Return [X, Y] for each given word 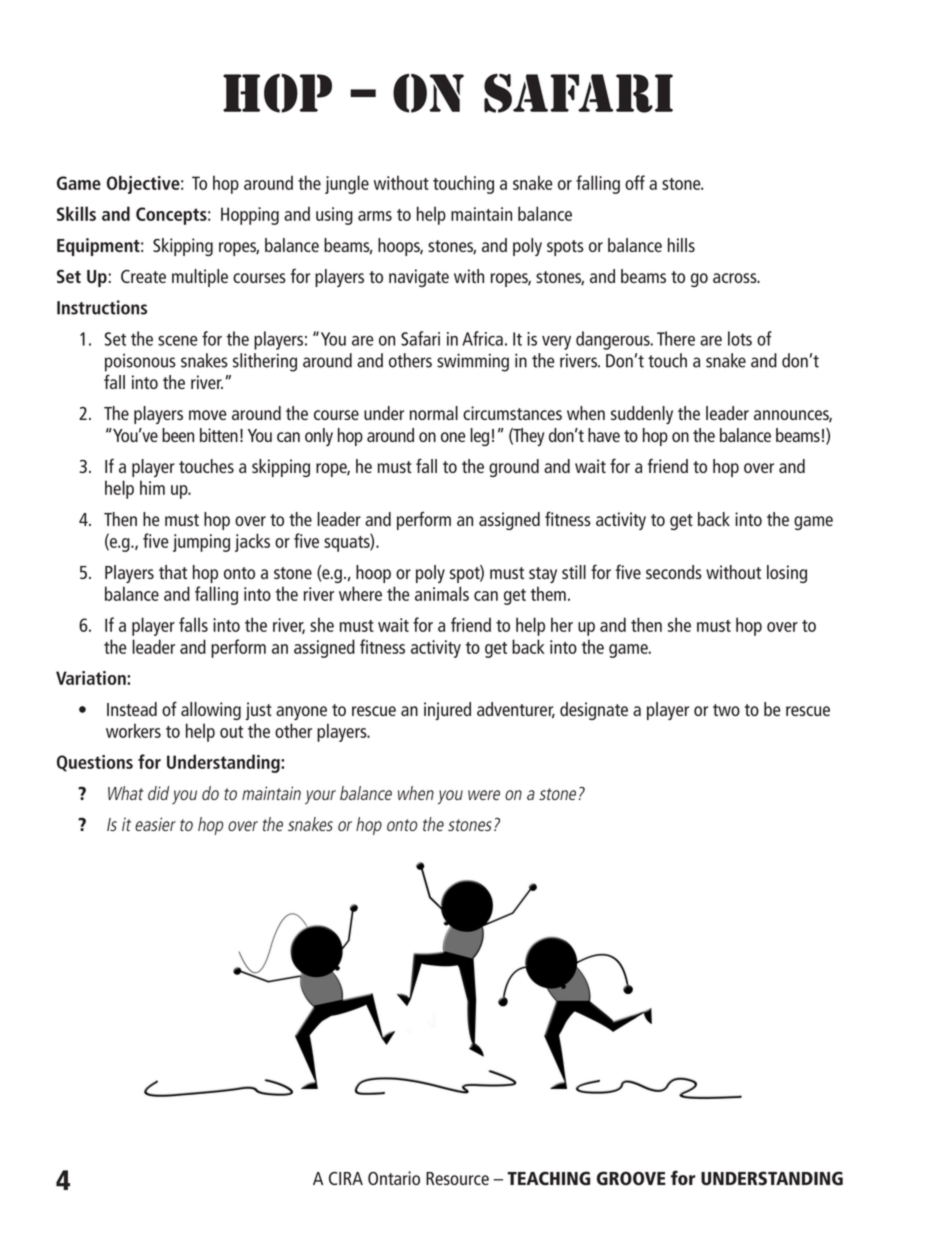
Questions [95, 763]
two [726, 710]
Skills [76, 213]
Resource [457, 1178]
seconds [674, 572]
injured [447, 711]
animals [442, 593]
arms [375, 216]
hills [681, 245]
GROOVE [631, 1178]
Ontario [394, 1178]
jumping [201, 543]
